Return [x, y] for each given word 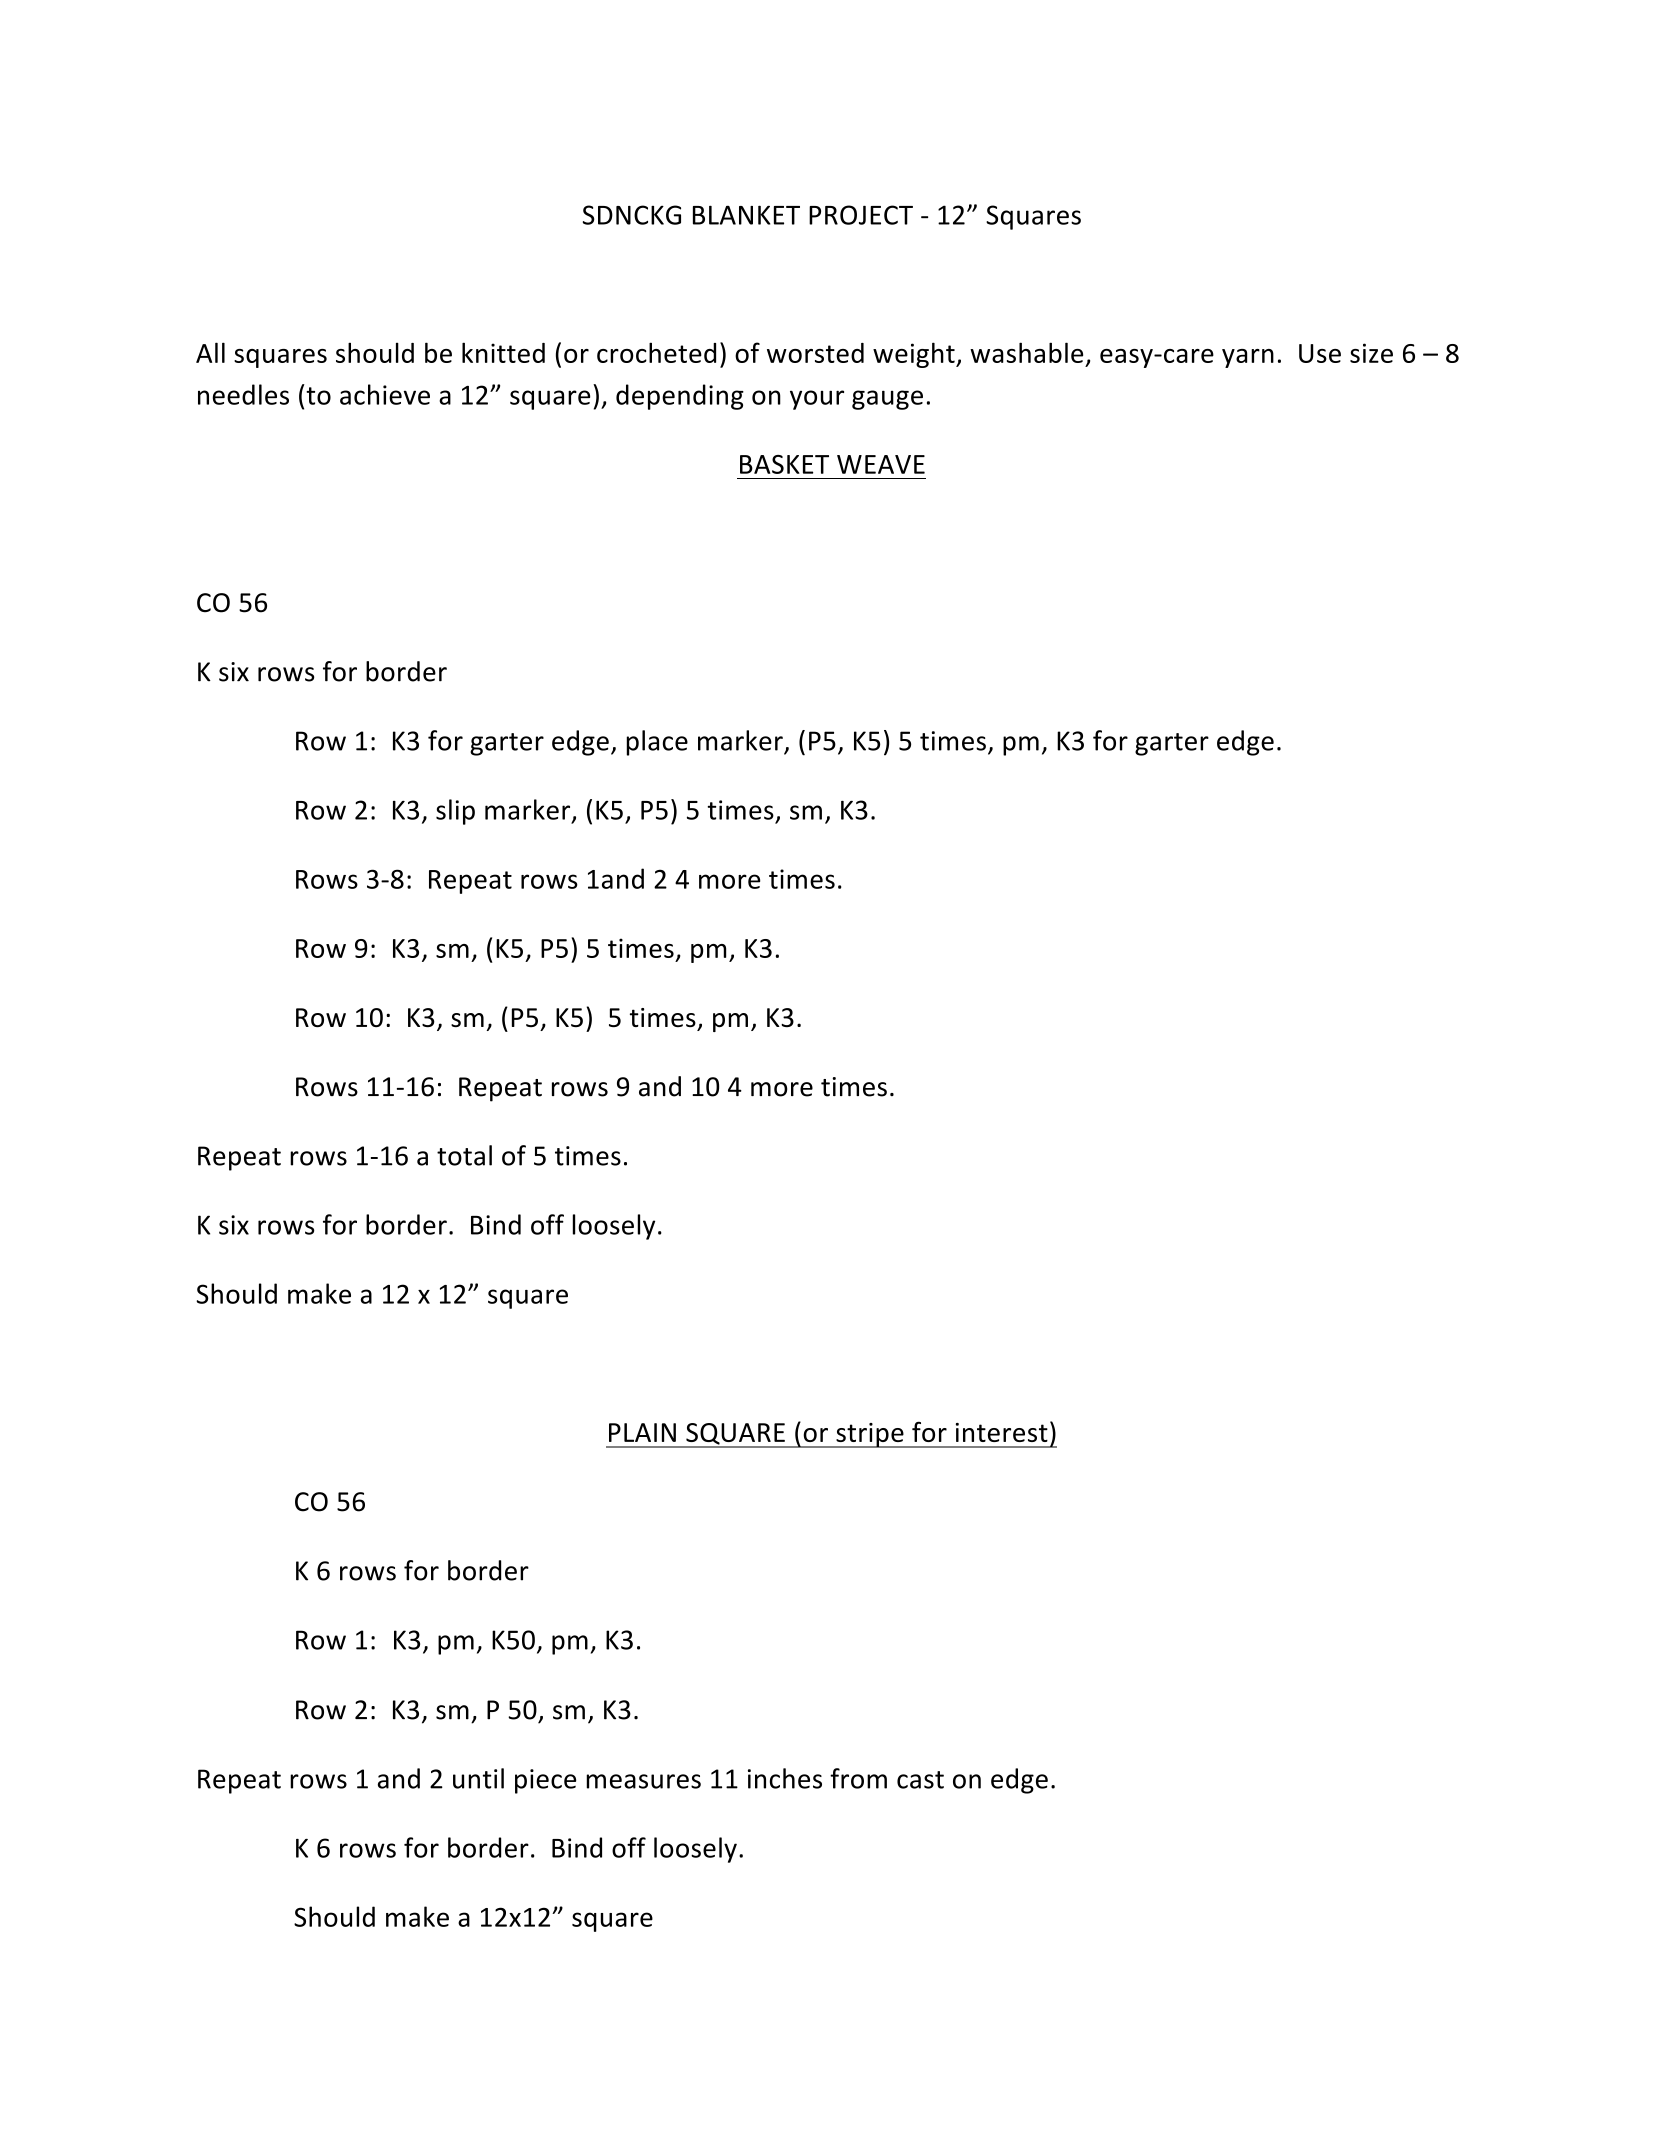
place [657, 743]
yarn [1248, 358]
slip [455, 812]
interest [1002, 1432]
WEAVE [881, 464]
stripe [870, 1435]
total [464, 1155]
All [210, 352]
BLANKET [746, 215]
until [478, 1778]
